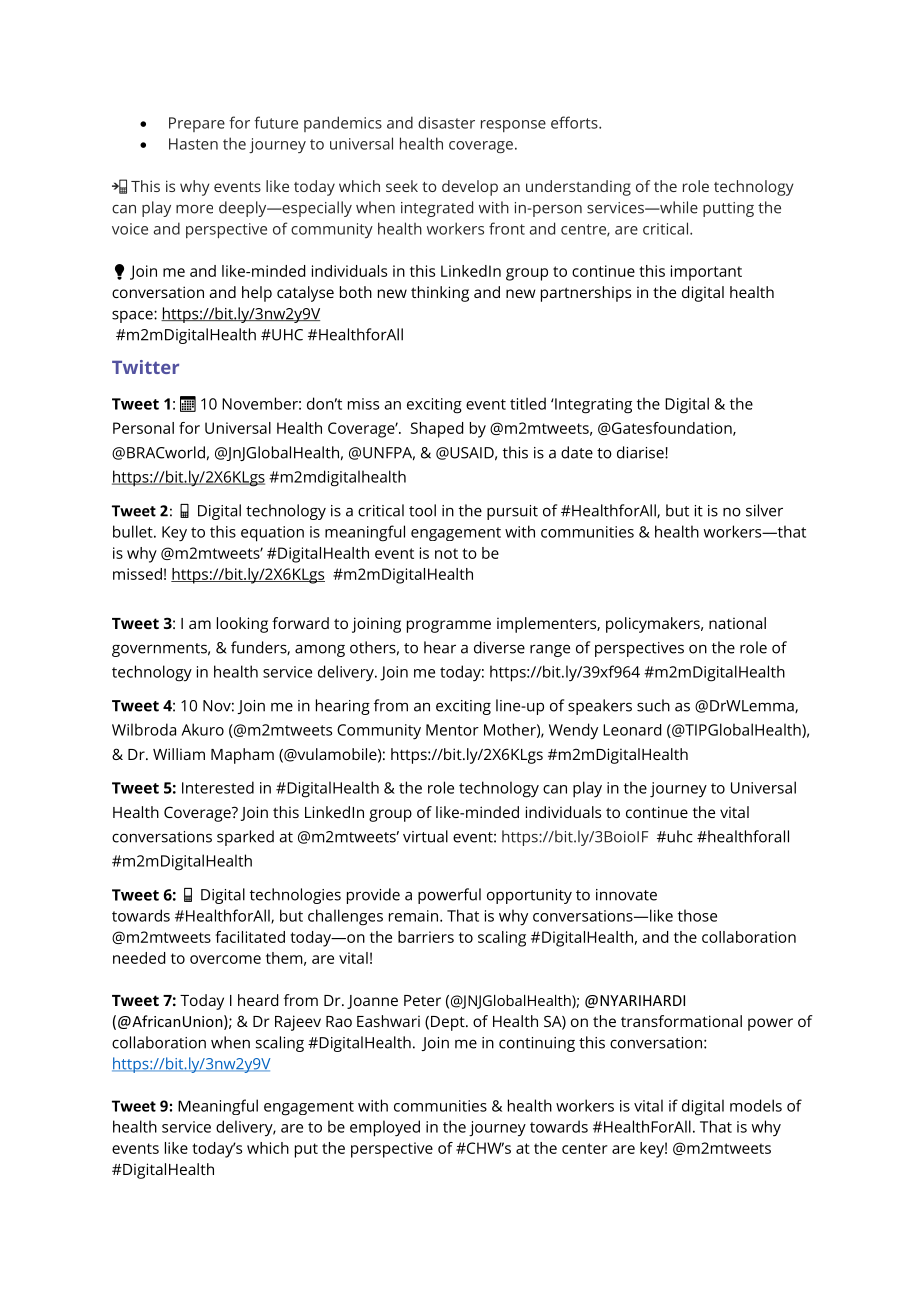 The height and width of the screenshot is (1308, 924). Describe the element at coordinates (242, 625) in the screenshot. I see `looking` at that location.
